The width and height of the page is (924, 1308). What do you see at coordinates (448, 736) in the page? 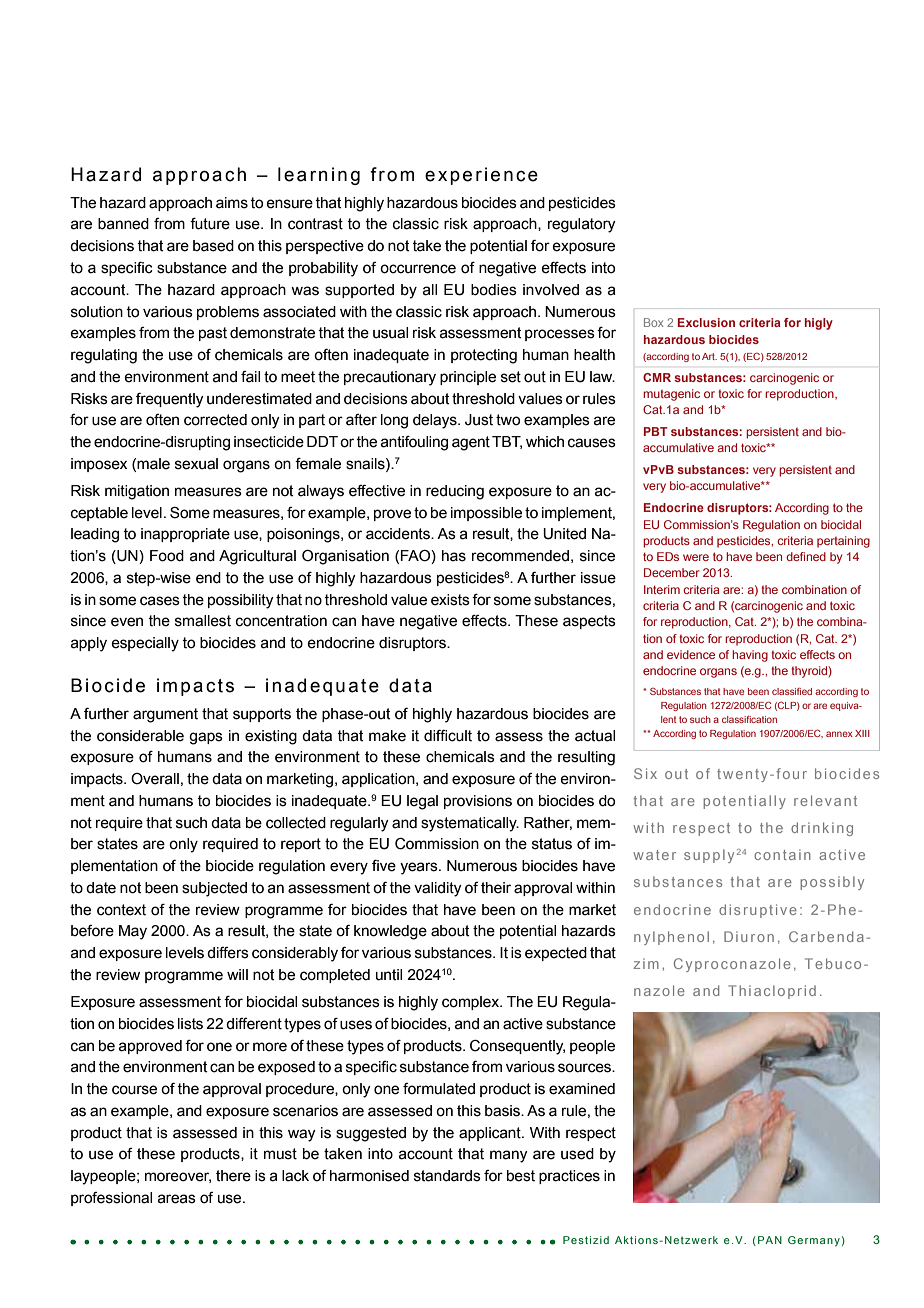
I see `difficult` at bounding box center [448, 736].
